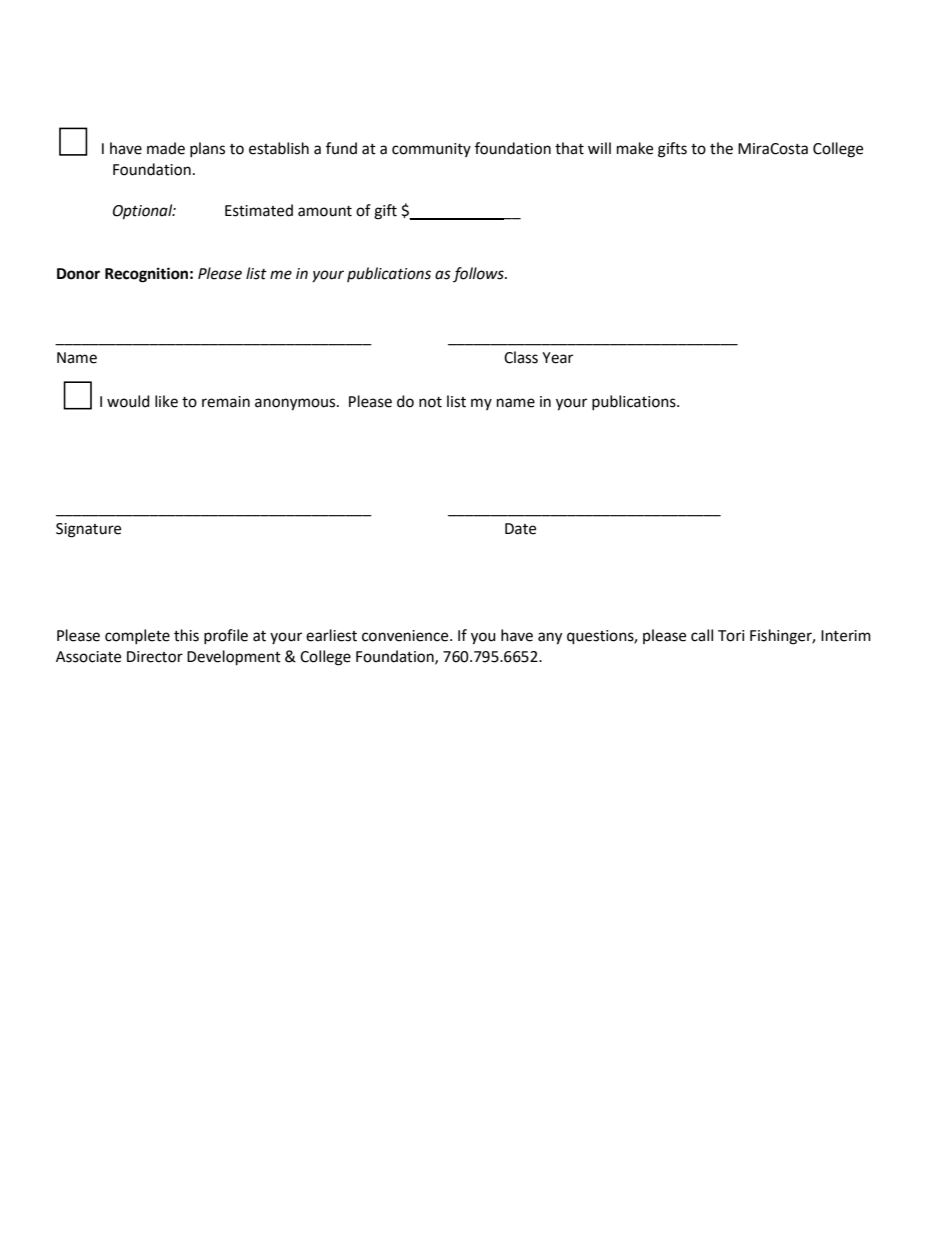 This screenshot has height=1233, width=952. What do you see at coordinates (521, 357) in the screenshot?
I see `Class` at bounding box center [521, 357].
